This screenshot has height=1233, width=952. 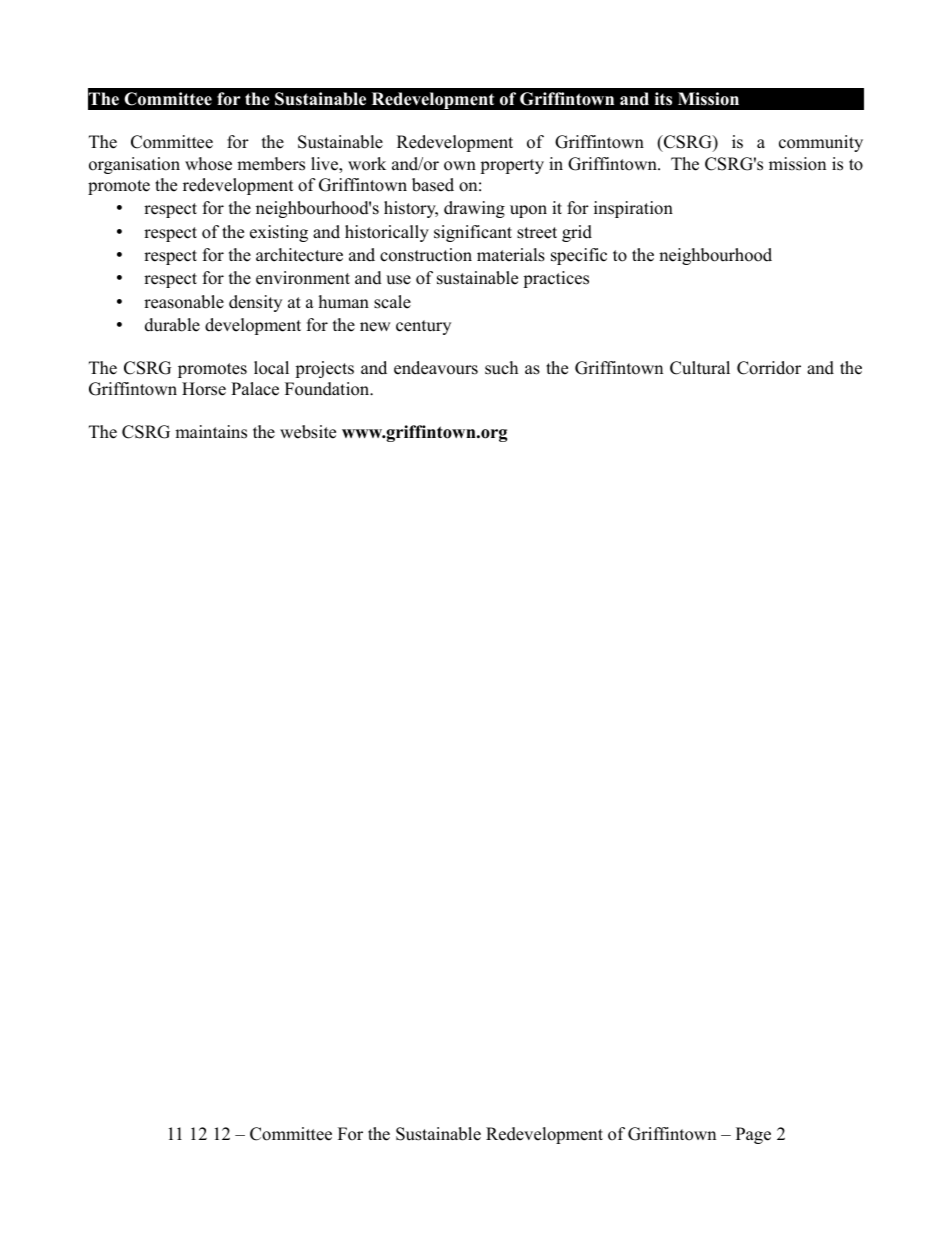 What do you see at coordinates (308, 432) in the screenshot?
I see `website` at bounding box center [308, 432].
